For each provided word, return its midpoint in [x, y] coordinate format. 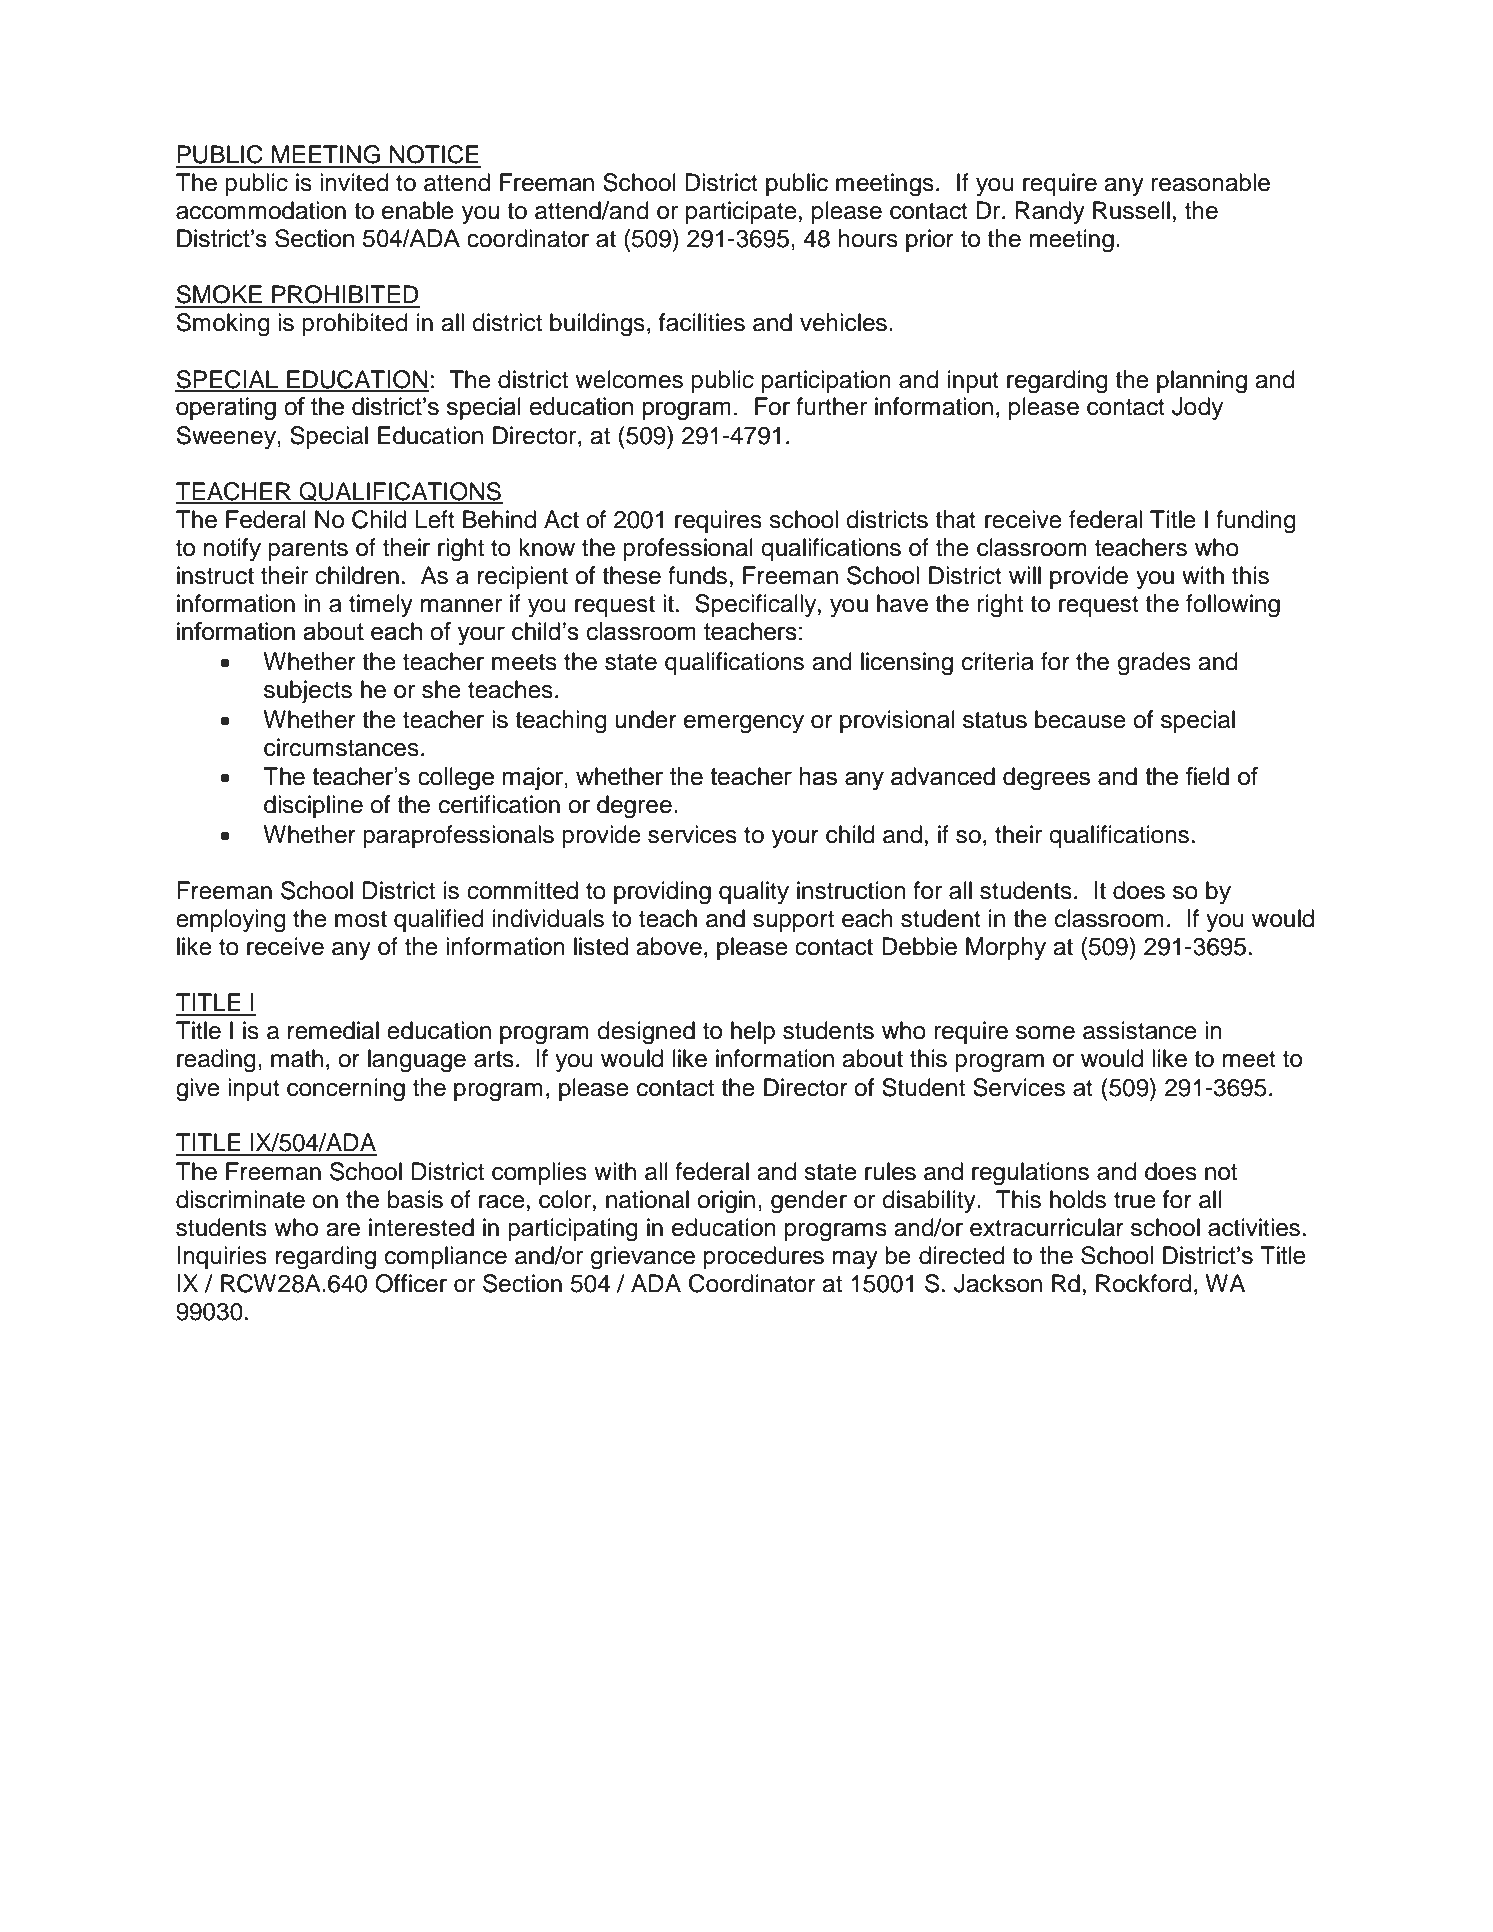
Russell [1131, 210]
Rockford [1143, 1283]
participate [741, 212]
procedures [764, 1257]
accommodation [261, 210]
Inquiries [222, 1257]
